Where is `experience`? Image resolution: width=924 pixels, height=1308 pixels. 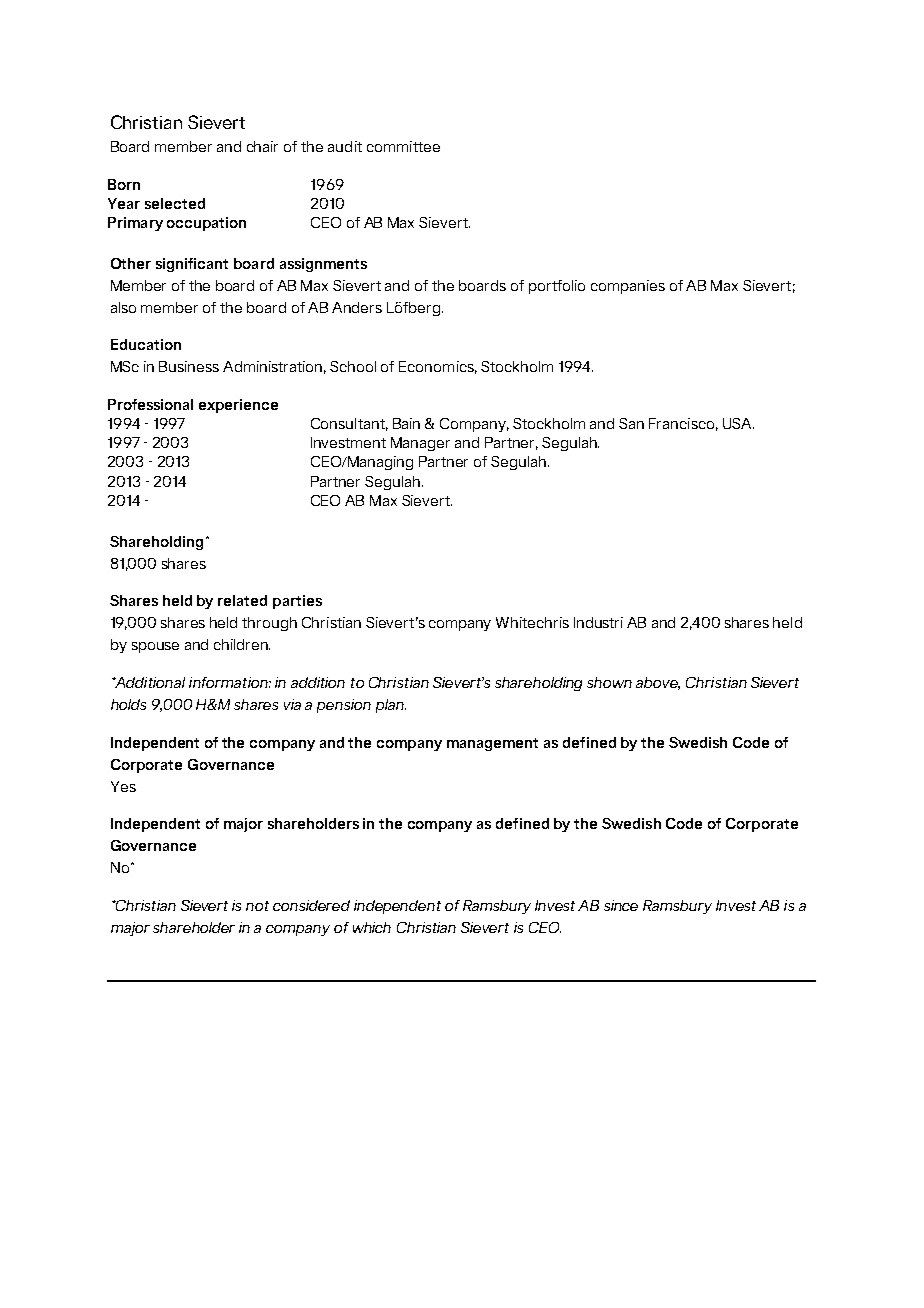
experience is located at coordinates (238, 406).
